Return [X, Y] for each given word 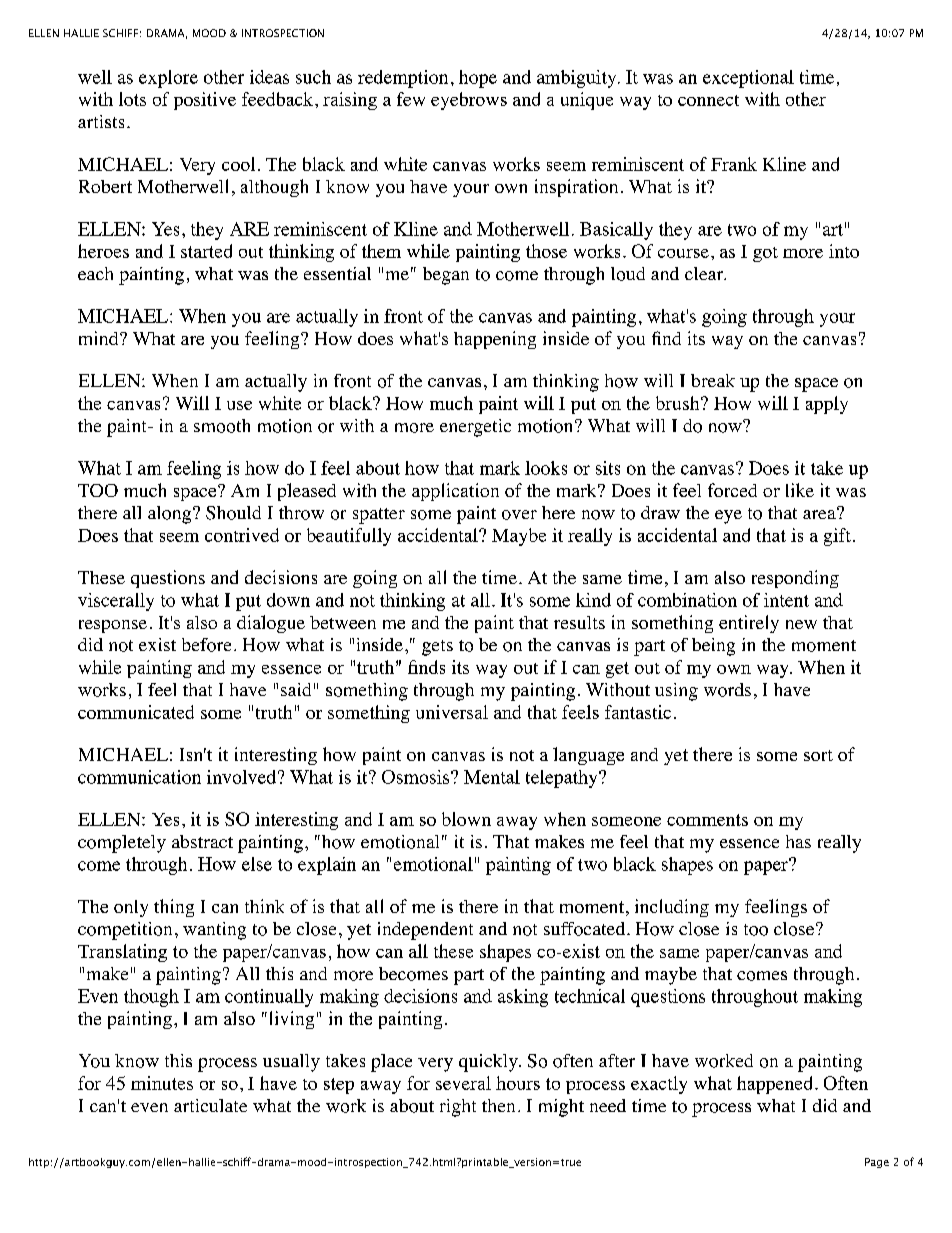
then [498, 1105]
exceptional [748, 79]
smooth [222, 426]
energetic [475, 428]
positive [205, 101]
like [800, 490]
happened [774, 1085]
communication [139, 777]
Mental [492, 777]
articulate [210, 1105]
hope [478, 79]
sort [818, 755]
